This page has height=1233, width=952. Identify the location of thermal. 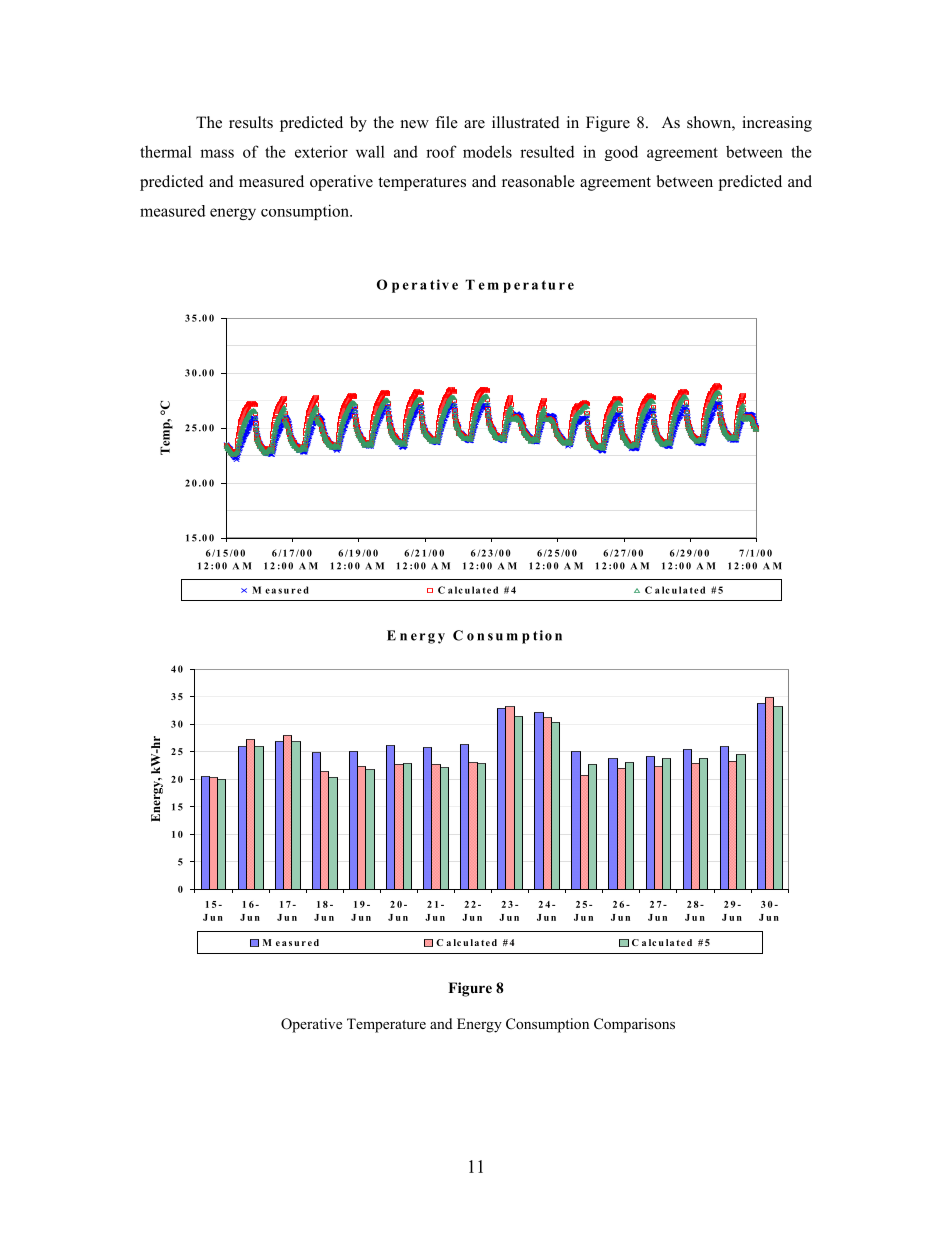
(166, 151).
